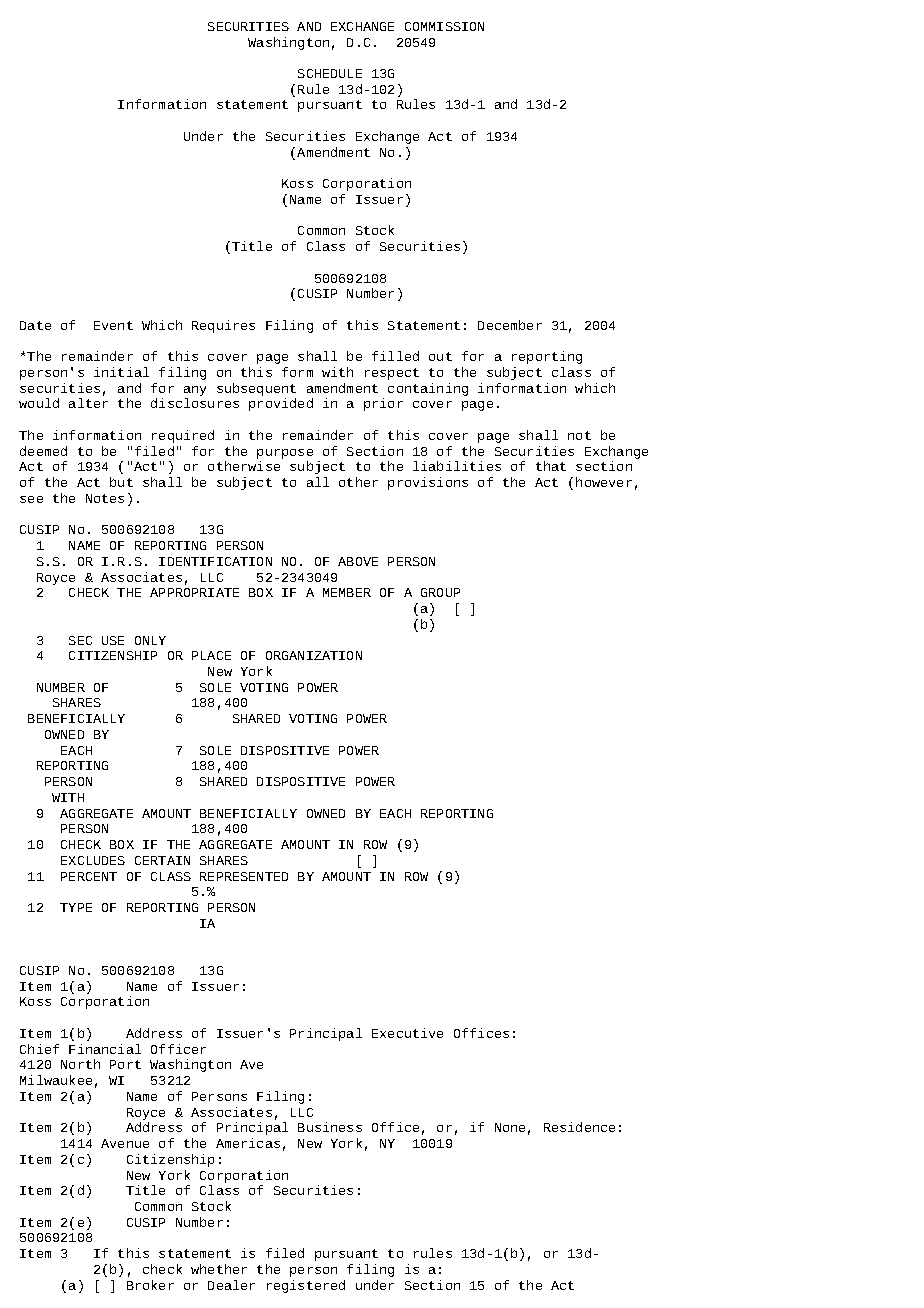 This screenshot has width=924, height=1308. What do you see at coordinates (281, 404) in the screenshot?
I see `provided` at bounding box center [281, 404].
